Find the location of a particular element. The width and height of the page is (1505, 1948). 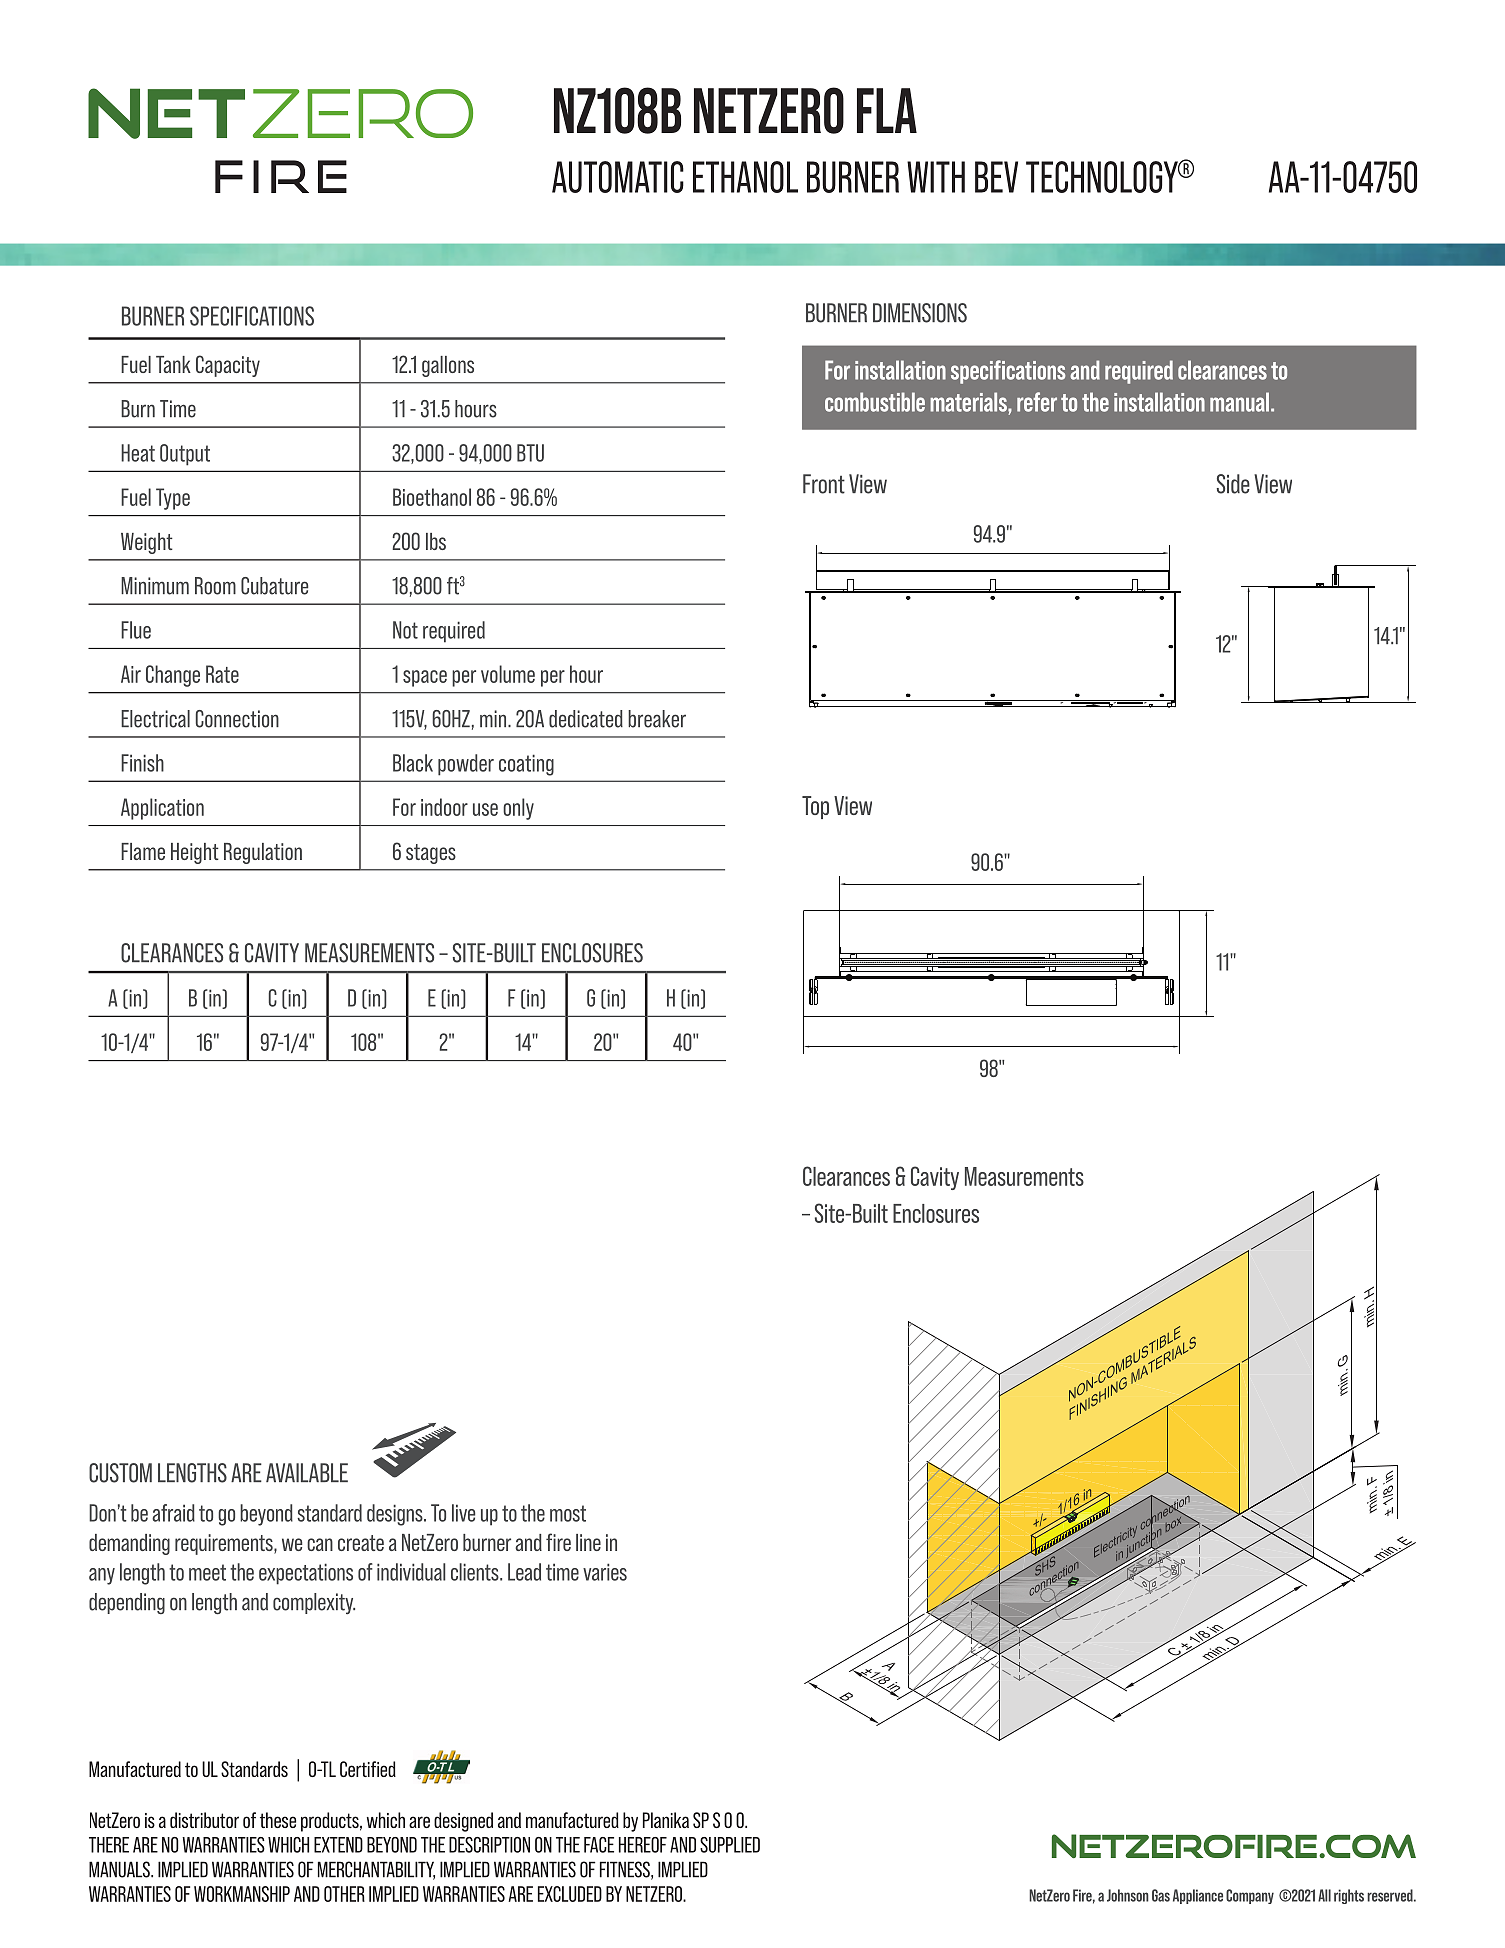

Regulation is located at coordinates (263, 853).
